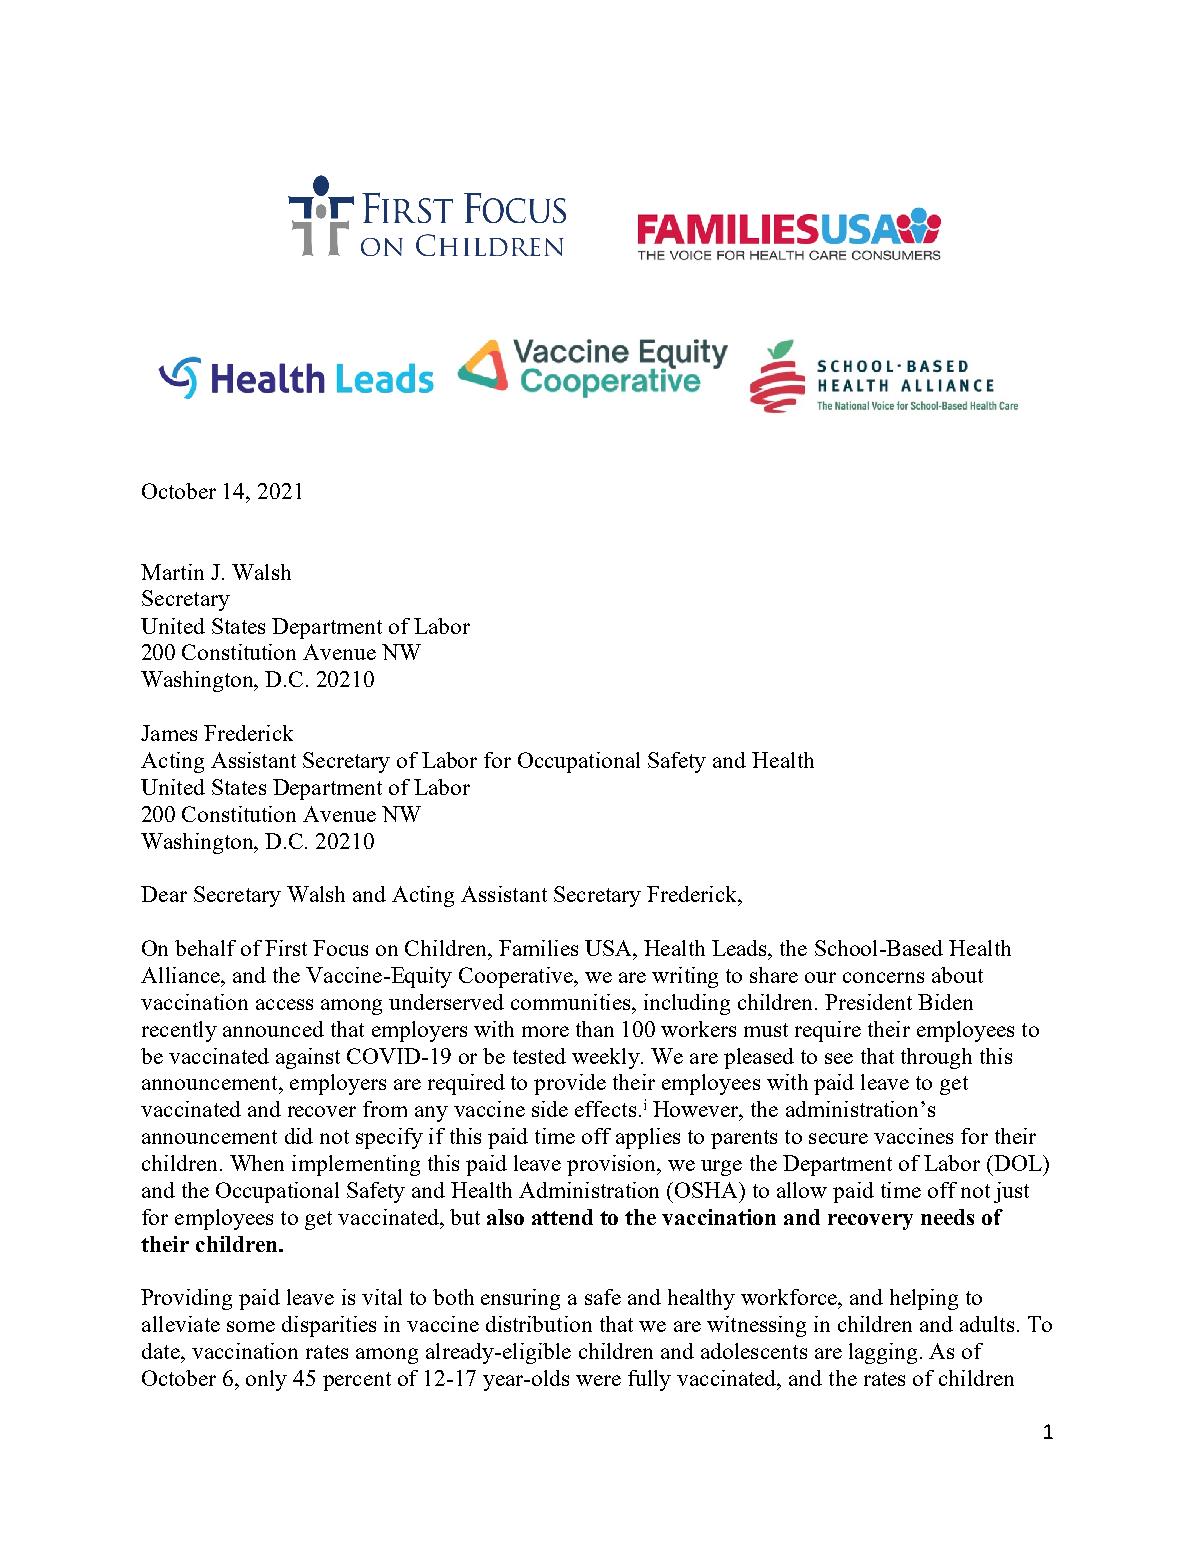 Image resolution: width=1193 pixels, height=1543 pixels. I want to click on Martin, so click(172, 572).
